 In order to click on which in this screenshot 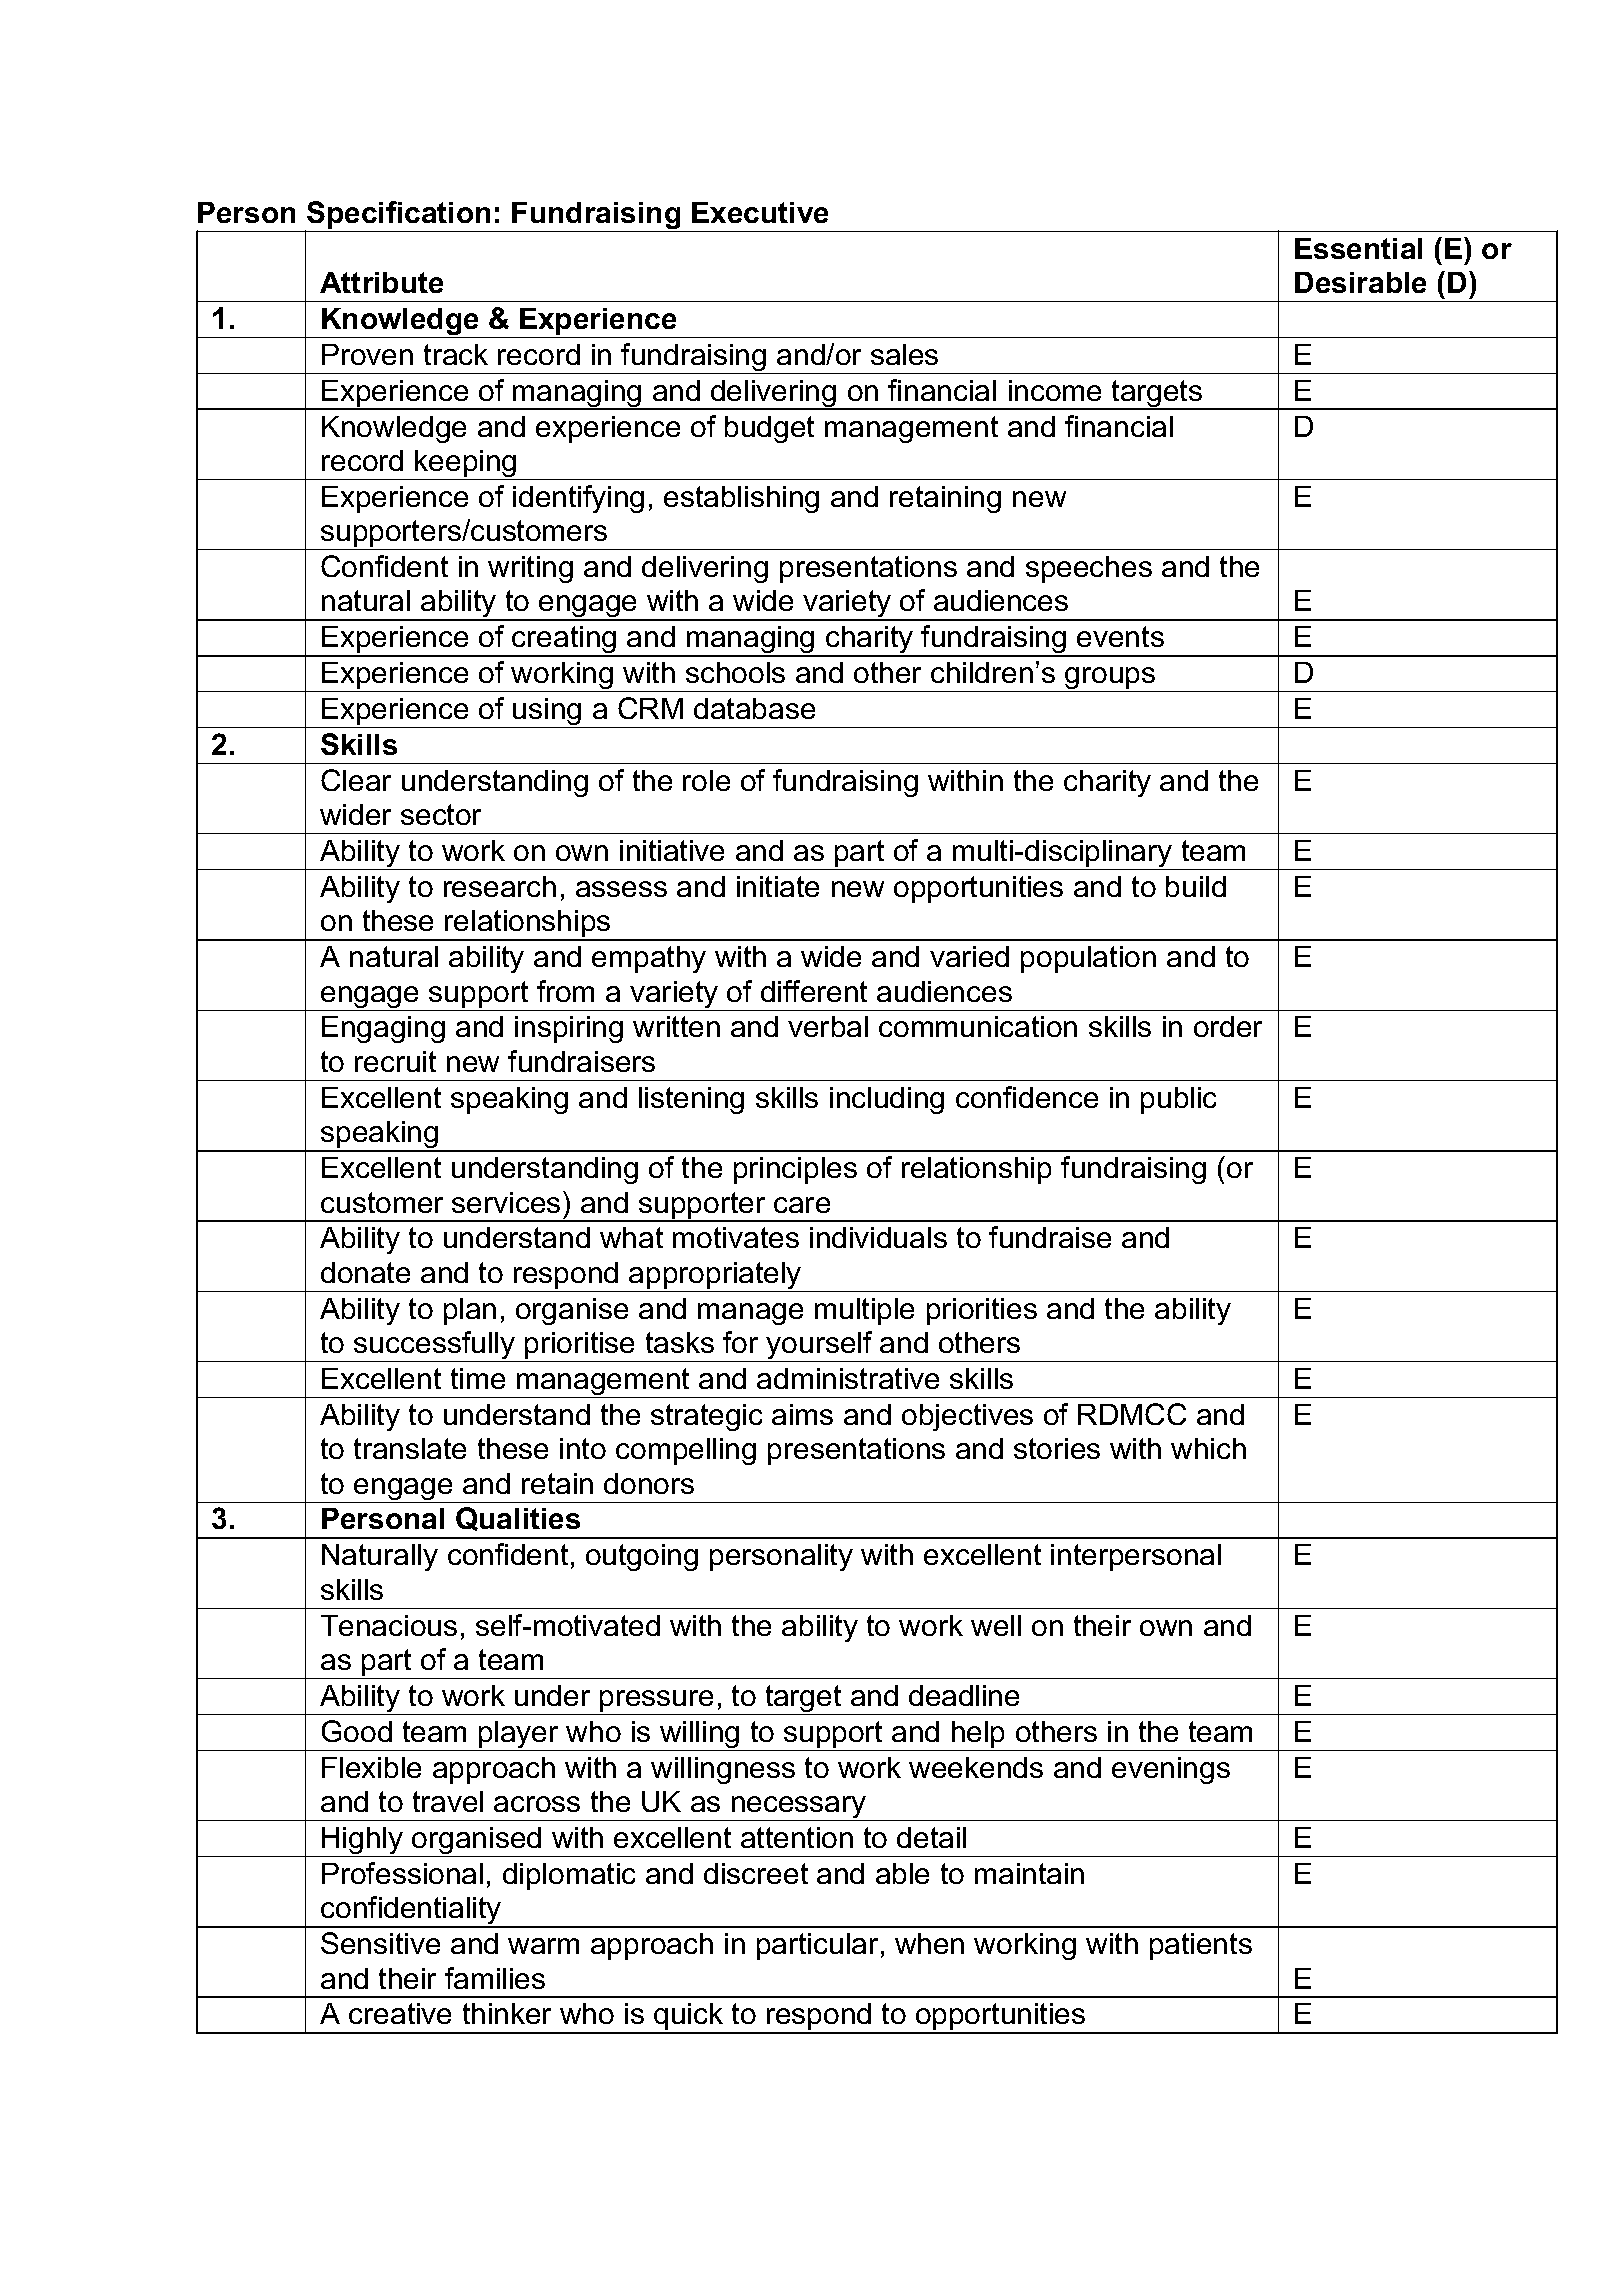, I will do `click(1208, 1448)`.
